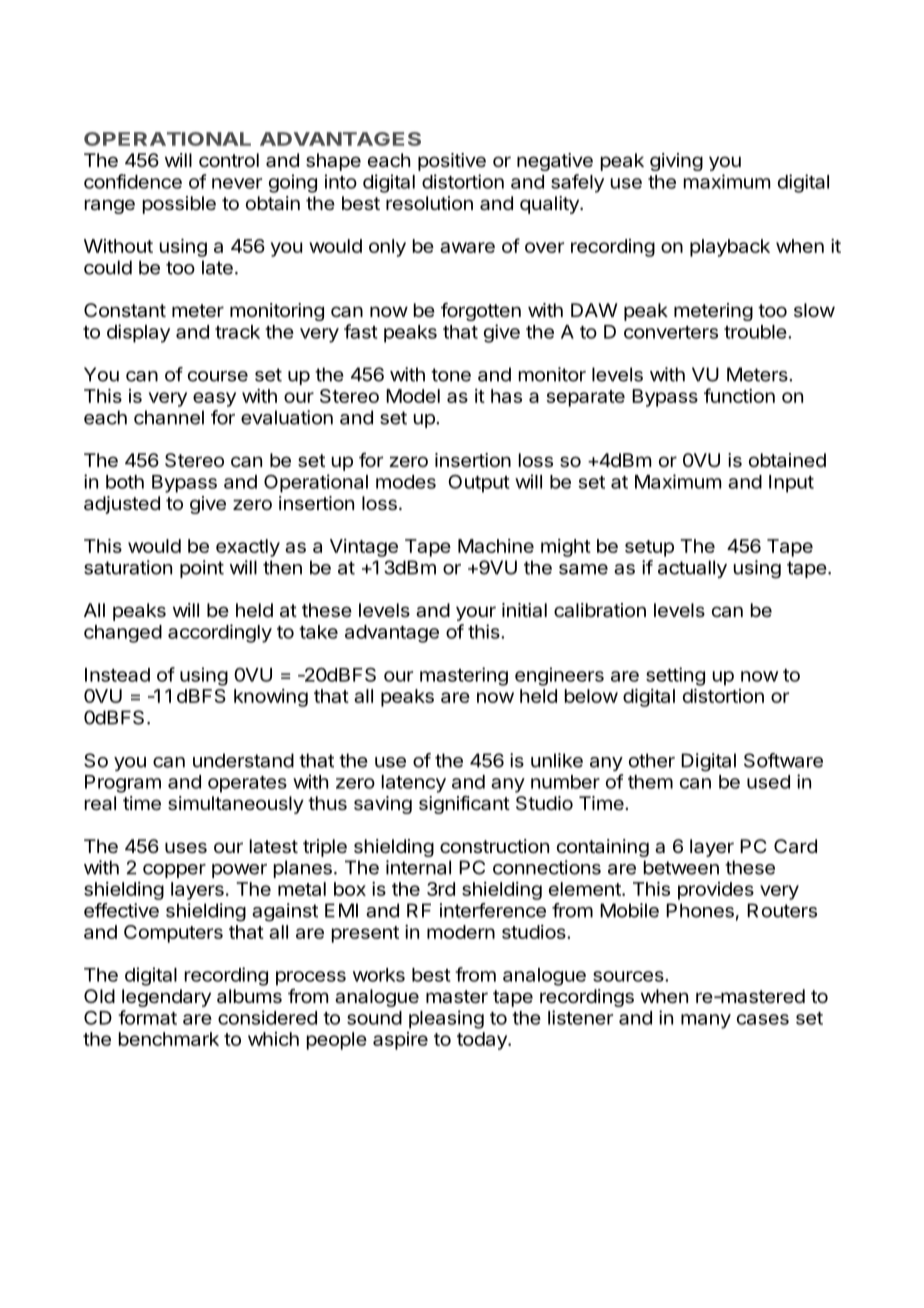 The width and height of the screenshot is (924, 1308). Describe the element at coordinates (479, 483) in the screenshot. I see `Output` at that location.
